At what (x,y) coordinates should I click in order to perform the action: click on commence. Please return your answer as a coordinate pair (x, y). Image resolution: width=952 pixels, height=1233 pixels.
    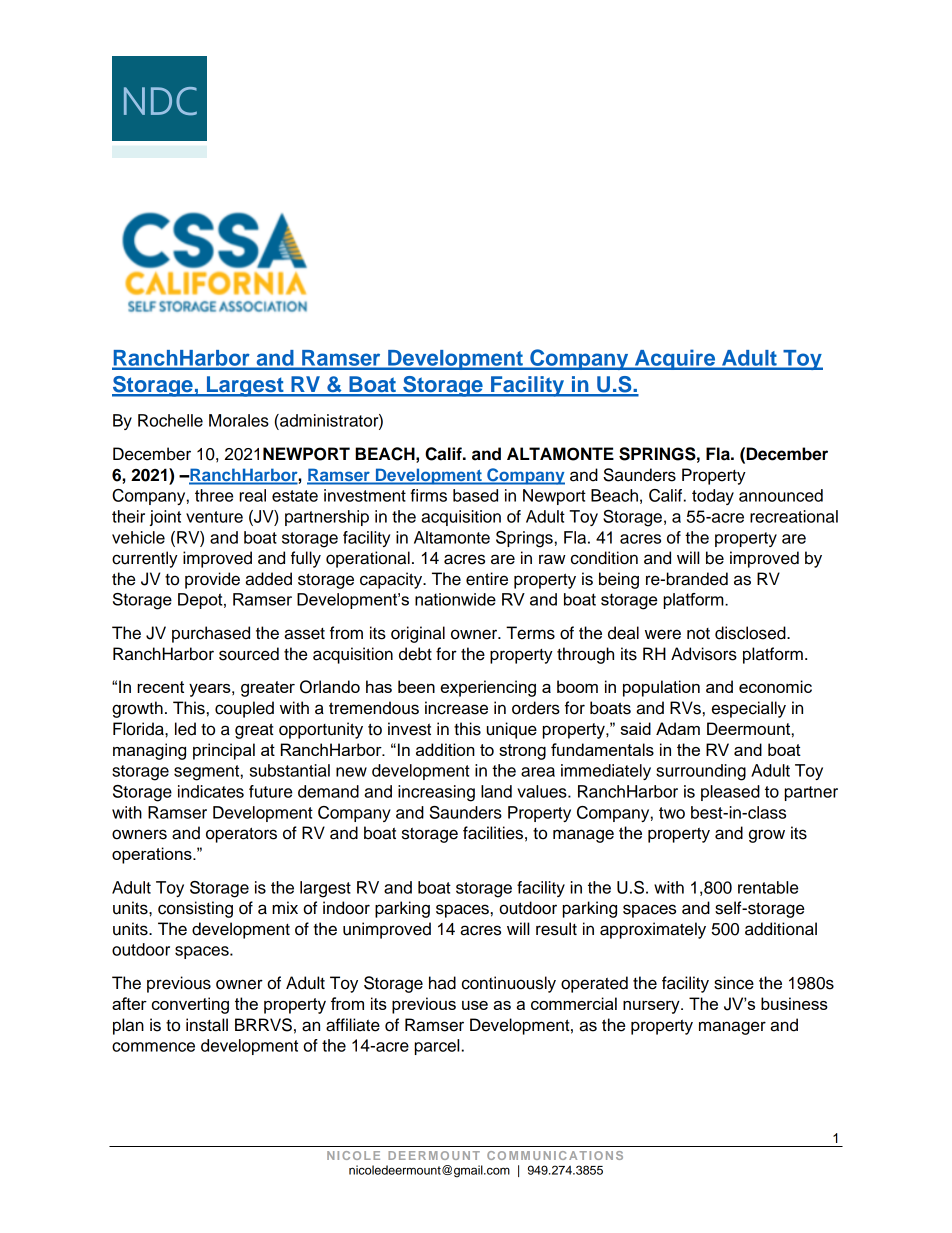
    Looking at the image, I should click on (153, 1047).
